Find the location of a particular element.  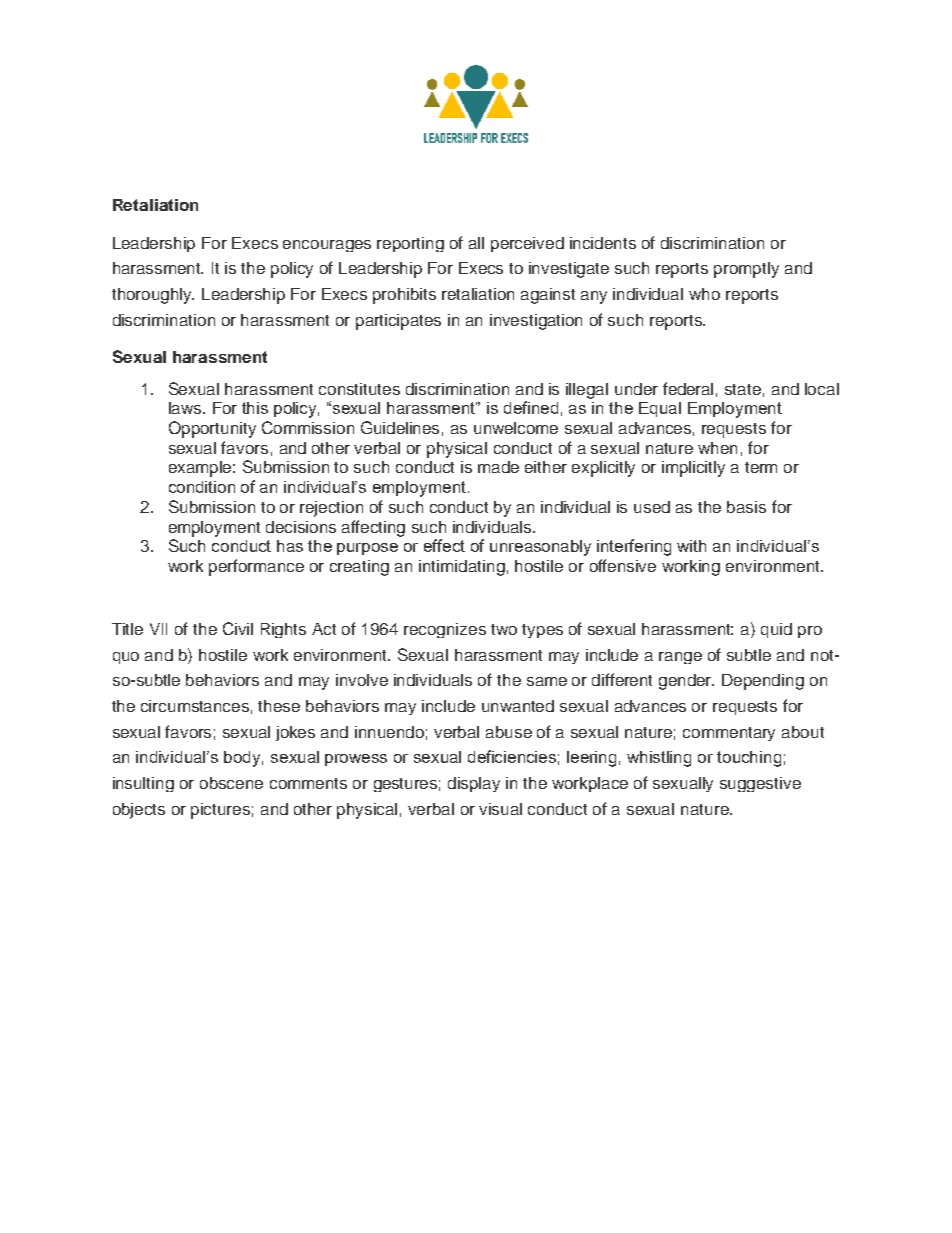

decisions is located at coordinates (301, 527).
